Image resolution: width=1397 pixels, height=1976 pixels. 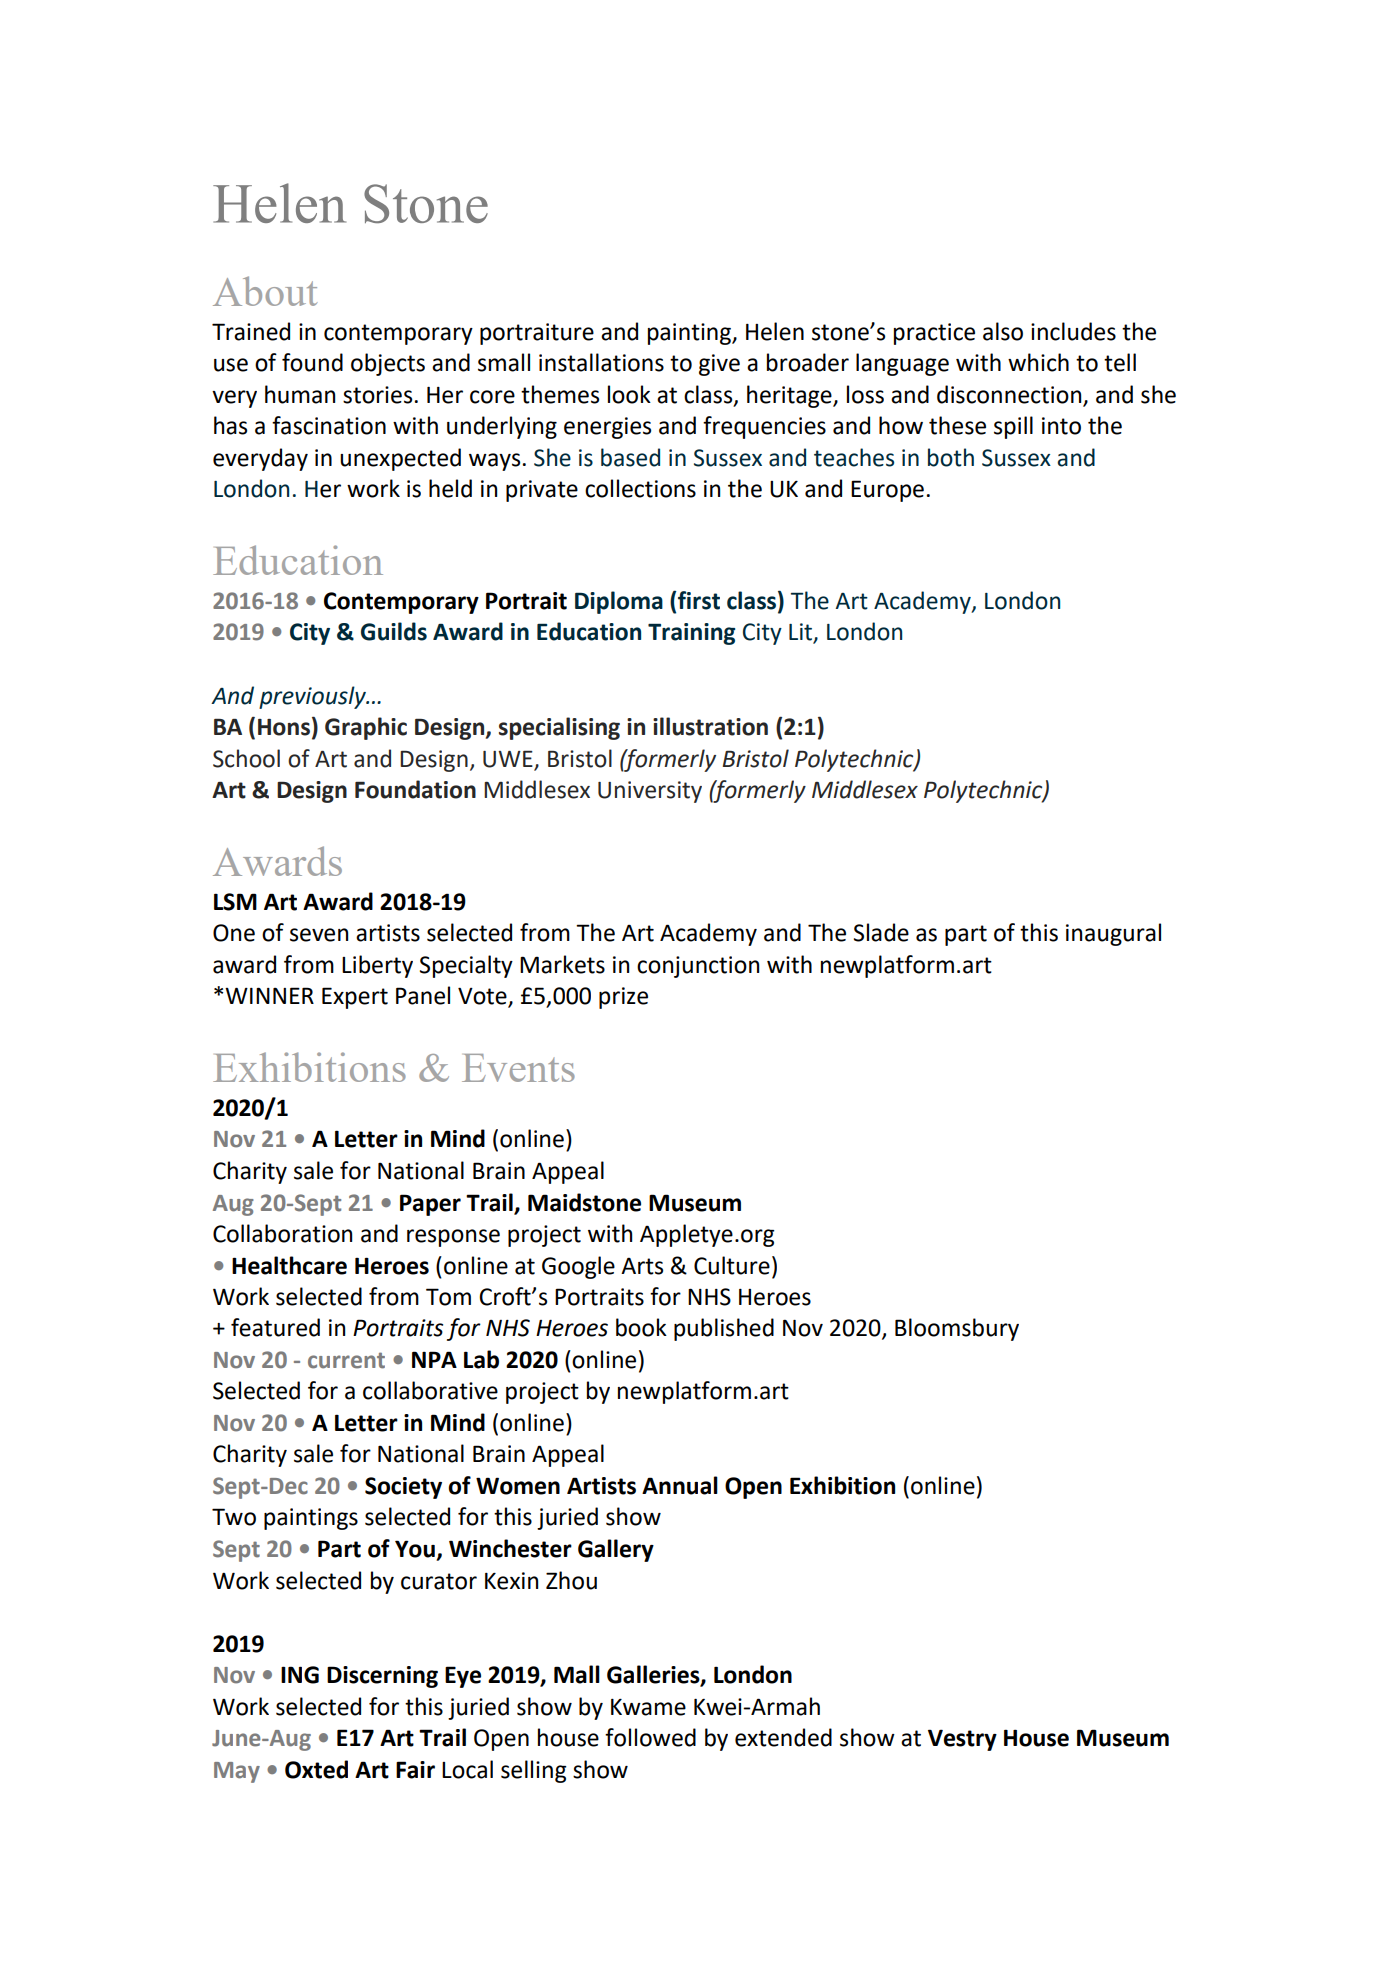 What do you see at coordinates (719, 365) in the image?
I see `give` at bounding box center [719, 365].
